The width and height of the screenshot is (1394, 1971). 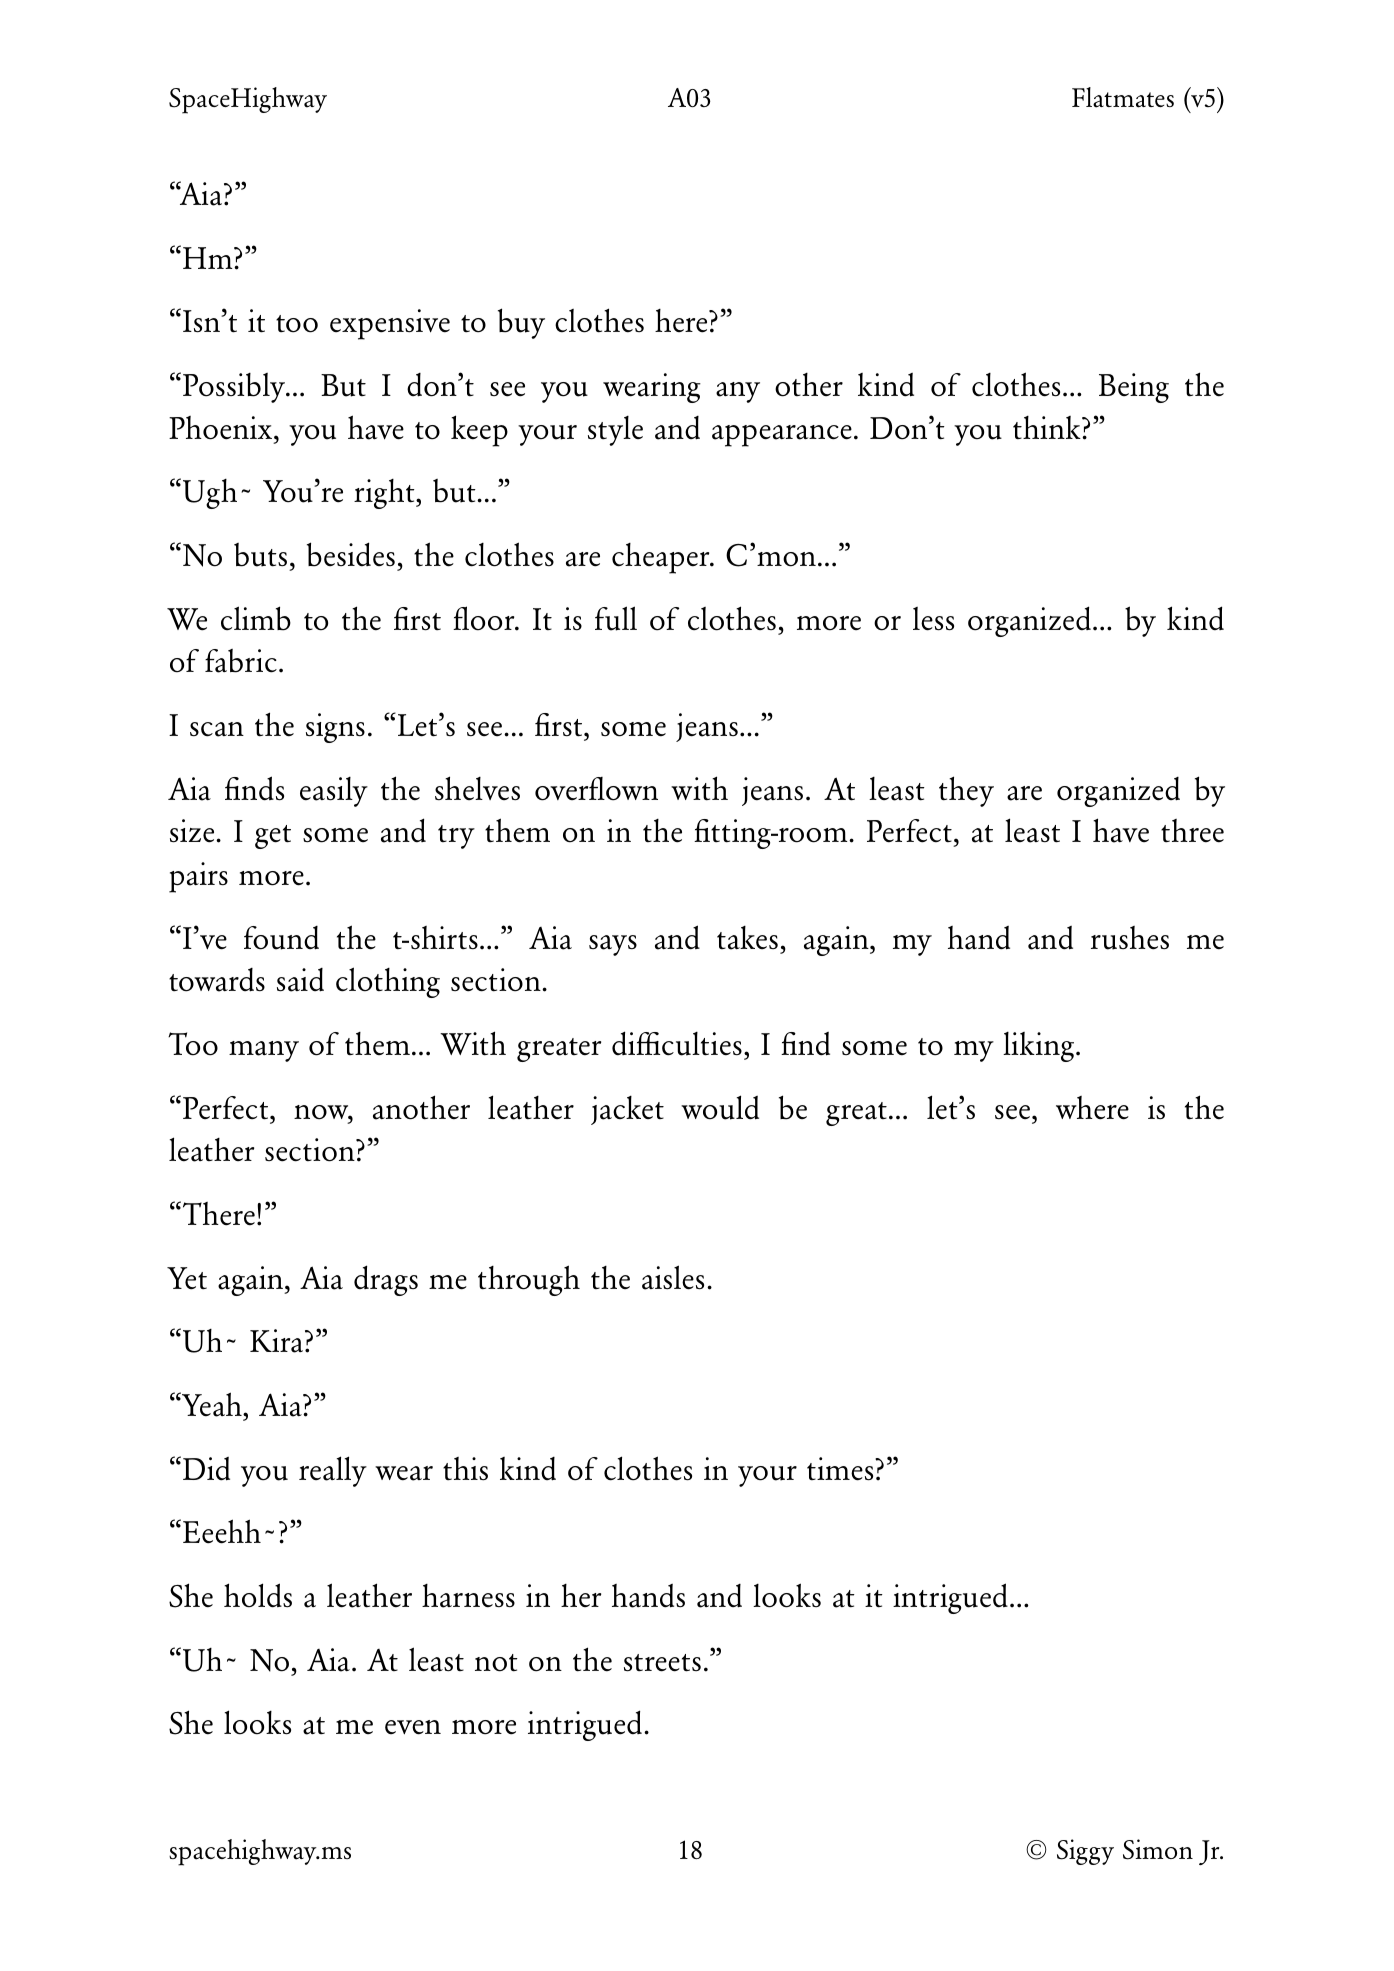 What do you see at coordinates (615, 431) in the screenshot?
I see `style` at bounding box center [615, 431].
